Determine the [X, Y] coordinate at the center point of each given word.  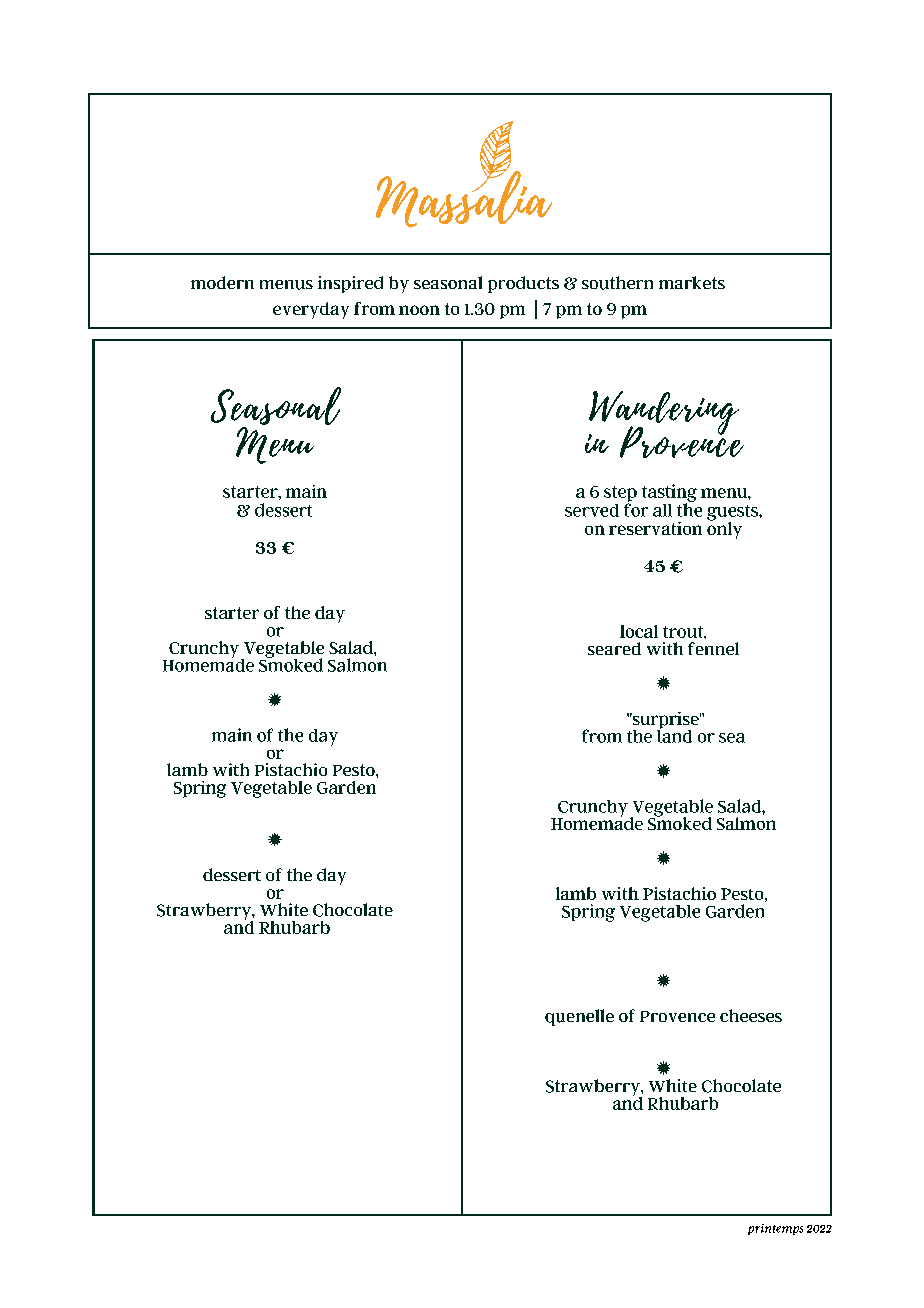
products [523, 284]
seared [614, 648]
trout [684, 632]
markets [692, 282]
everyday [311, 310]
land [674, 735]
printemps [775, 1229]
